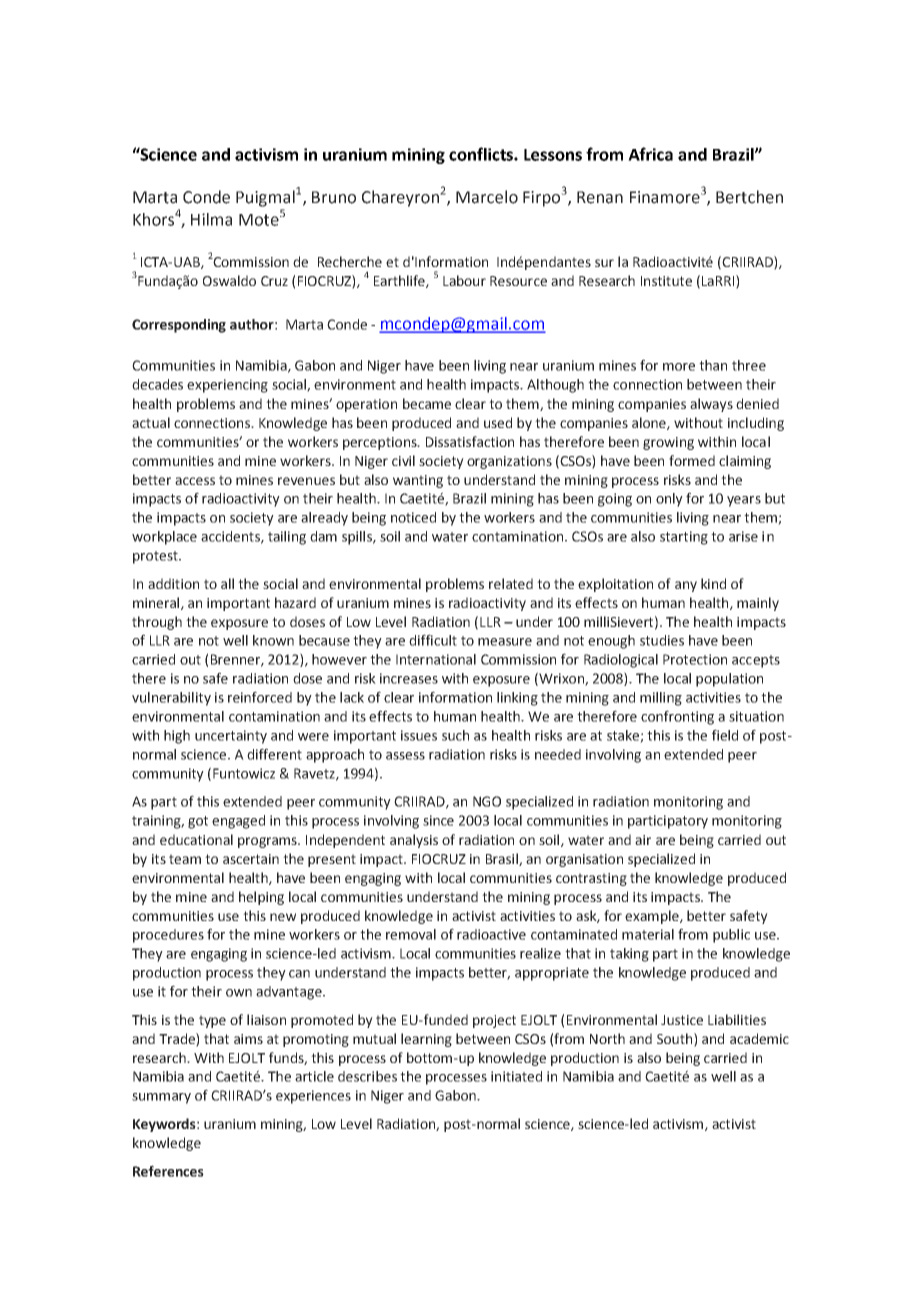 This page has width=924, height=1308. I want to click on Bruno, so click(334, 197).
